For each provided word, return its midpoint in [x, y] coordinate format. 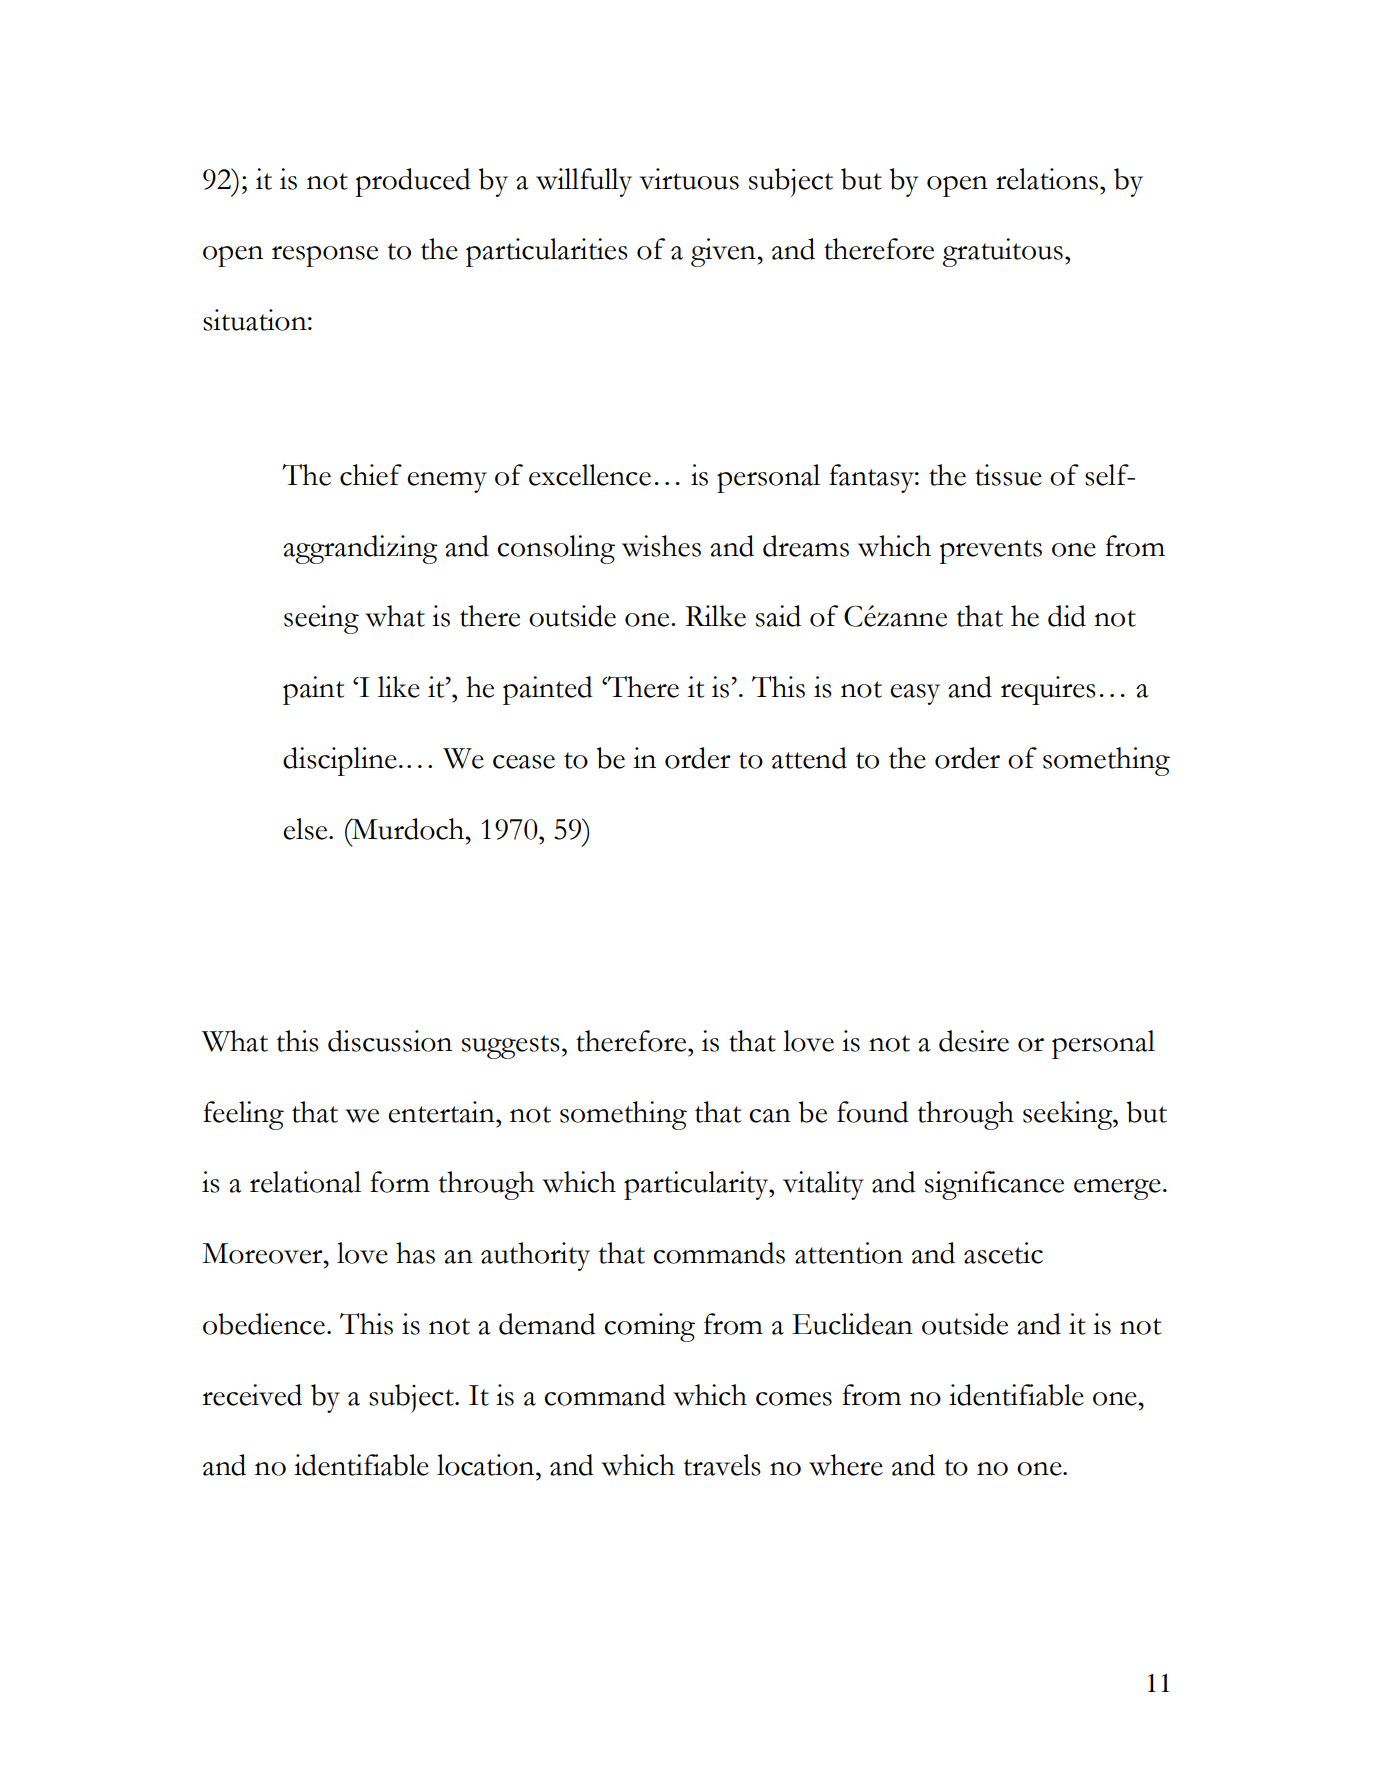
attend [809, 758]
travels [722, 1465]
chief [371, 475]
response [325, 256]
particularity [697, 1185]
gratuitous [1002, 252]
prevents [991, 552]
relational [305, 1182]
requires [1048, 690]
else [306, 829]
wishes [661, 546]
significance [994, 1185]
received [252, 1395]
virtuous [689, 179]
